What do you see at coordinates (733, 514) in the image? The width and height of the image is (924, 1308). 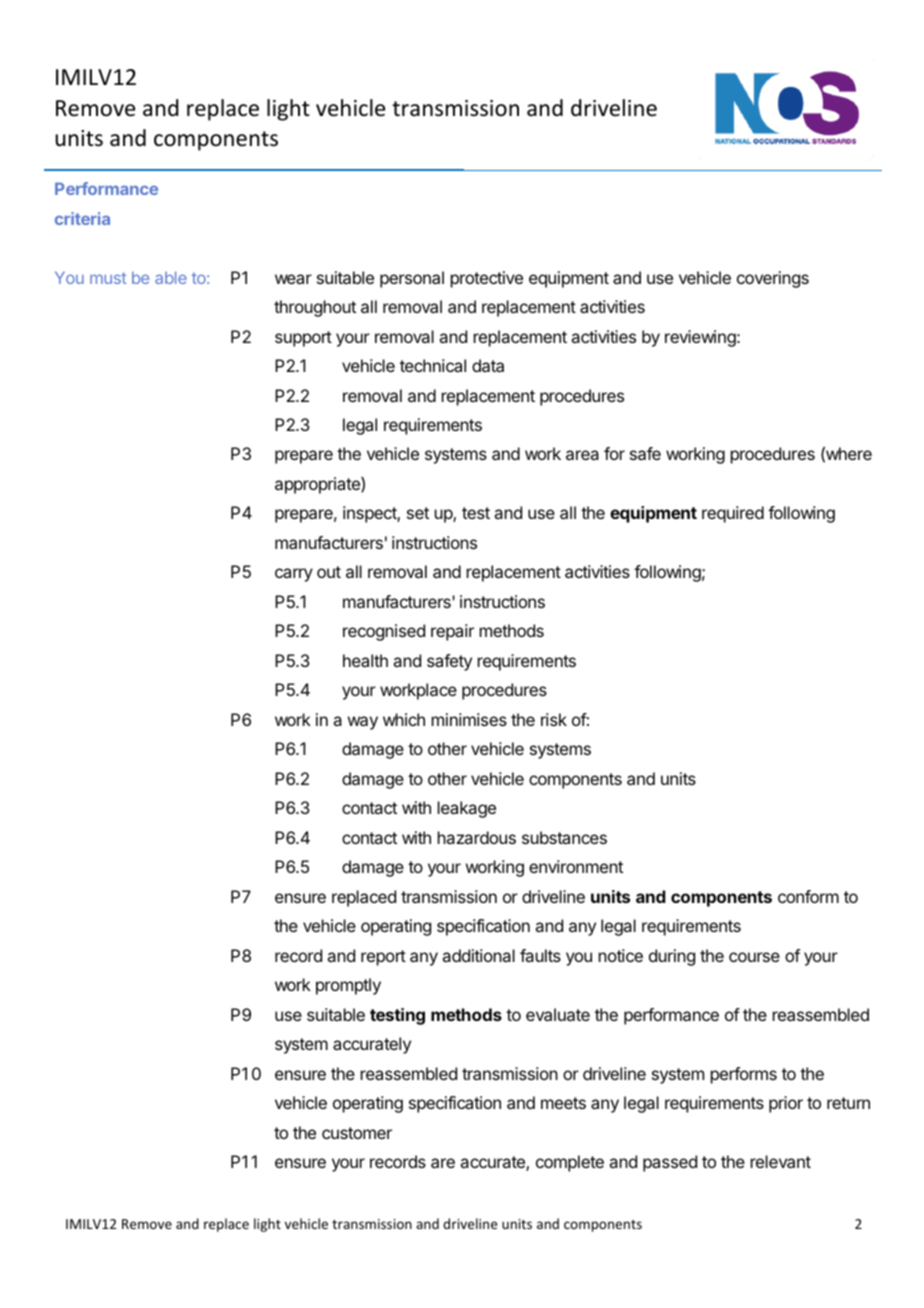 I see `required` at bounding box center [733, 514].
